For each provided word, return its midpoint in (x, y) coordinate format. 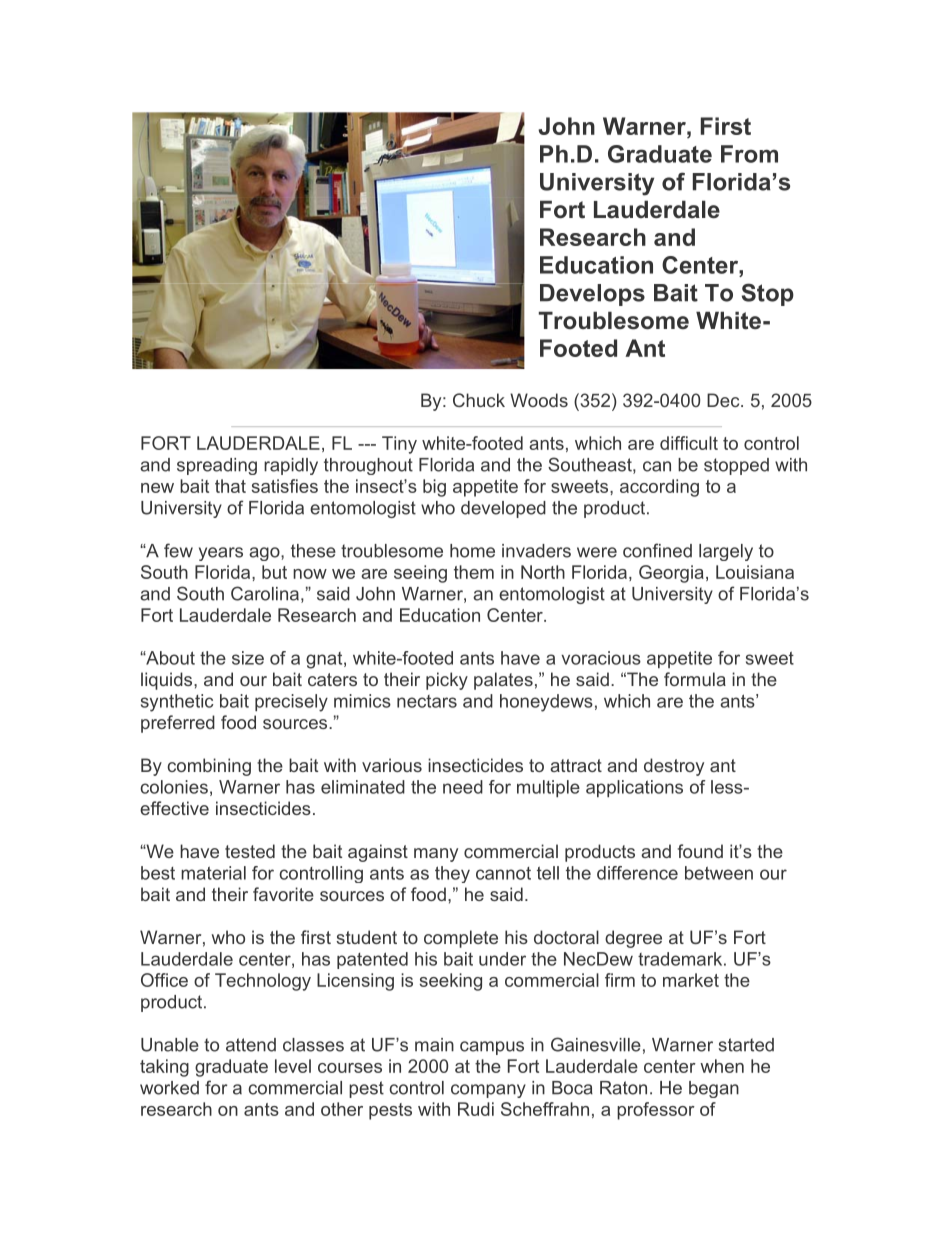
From (749, 154)
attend (251, 1045)
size (248, 658)
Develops (592, 295)
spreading (217, 466)
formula (695, 679)
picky (447, 681)
